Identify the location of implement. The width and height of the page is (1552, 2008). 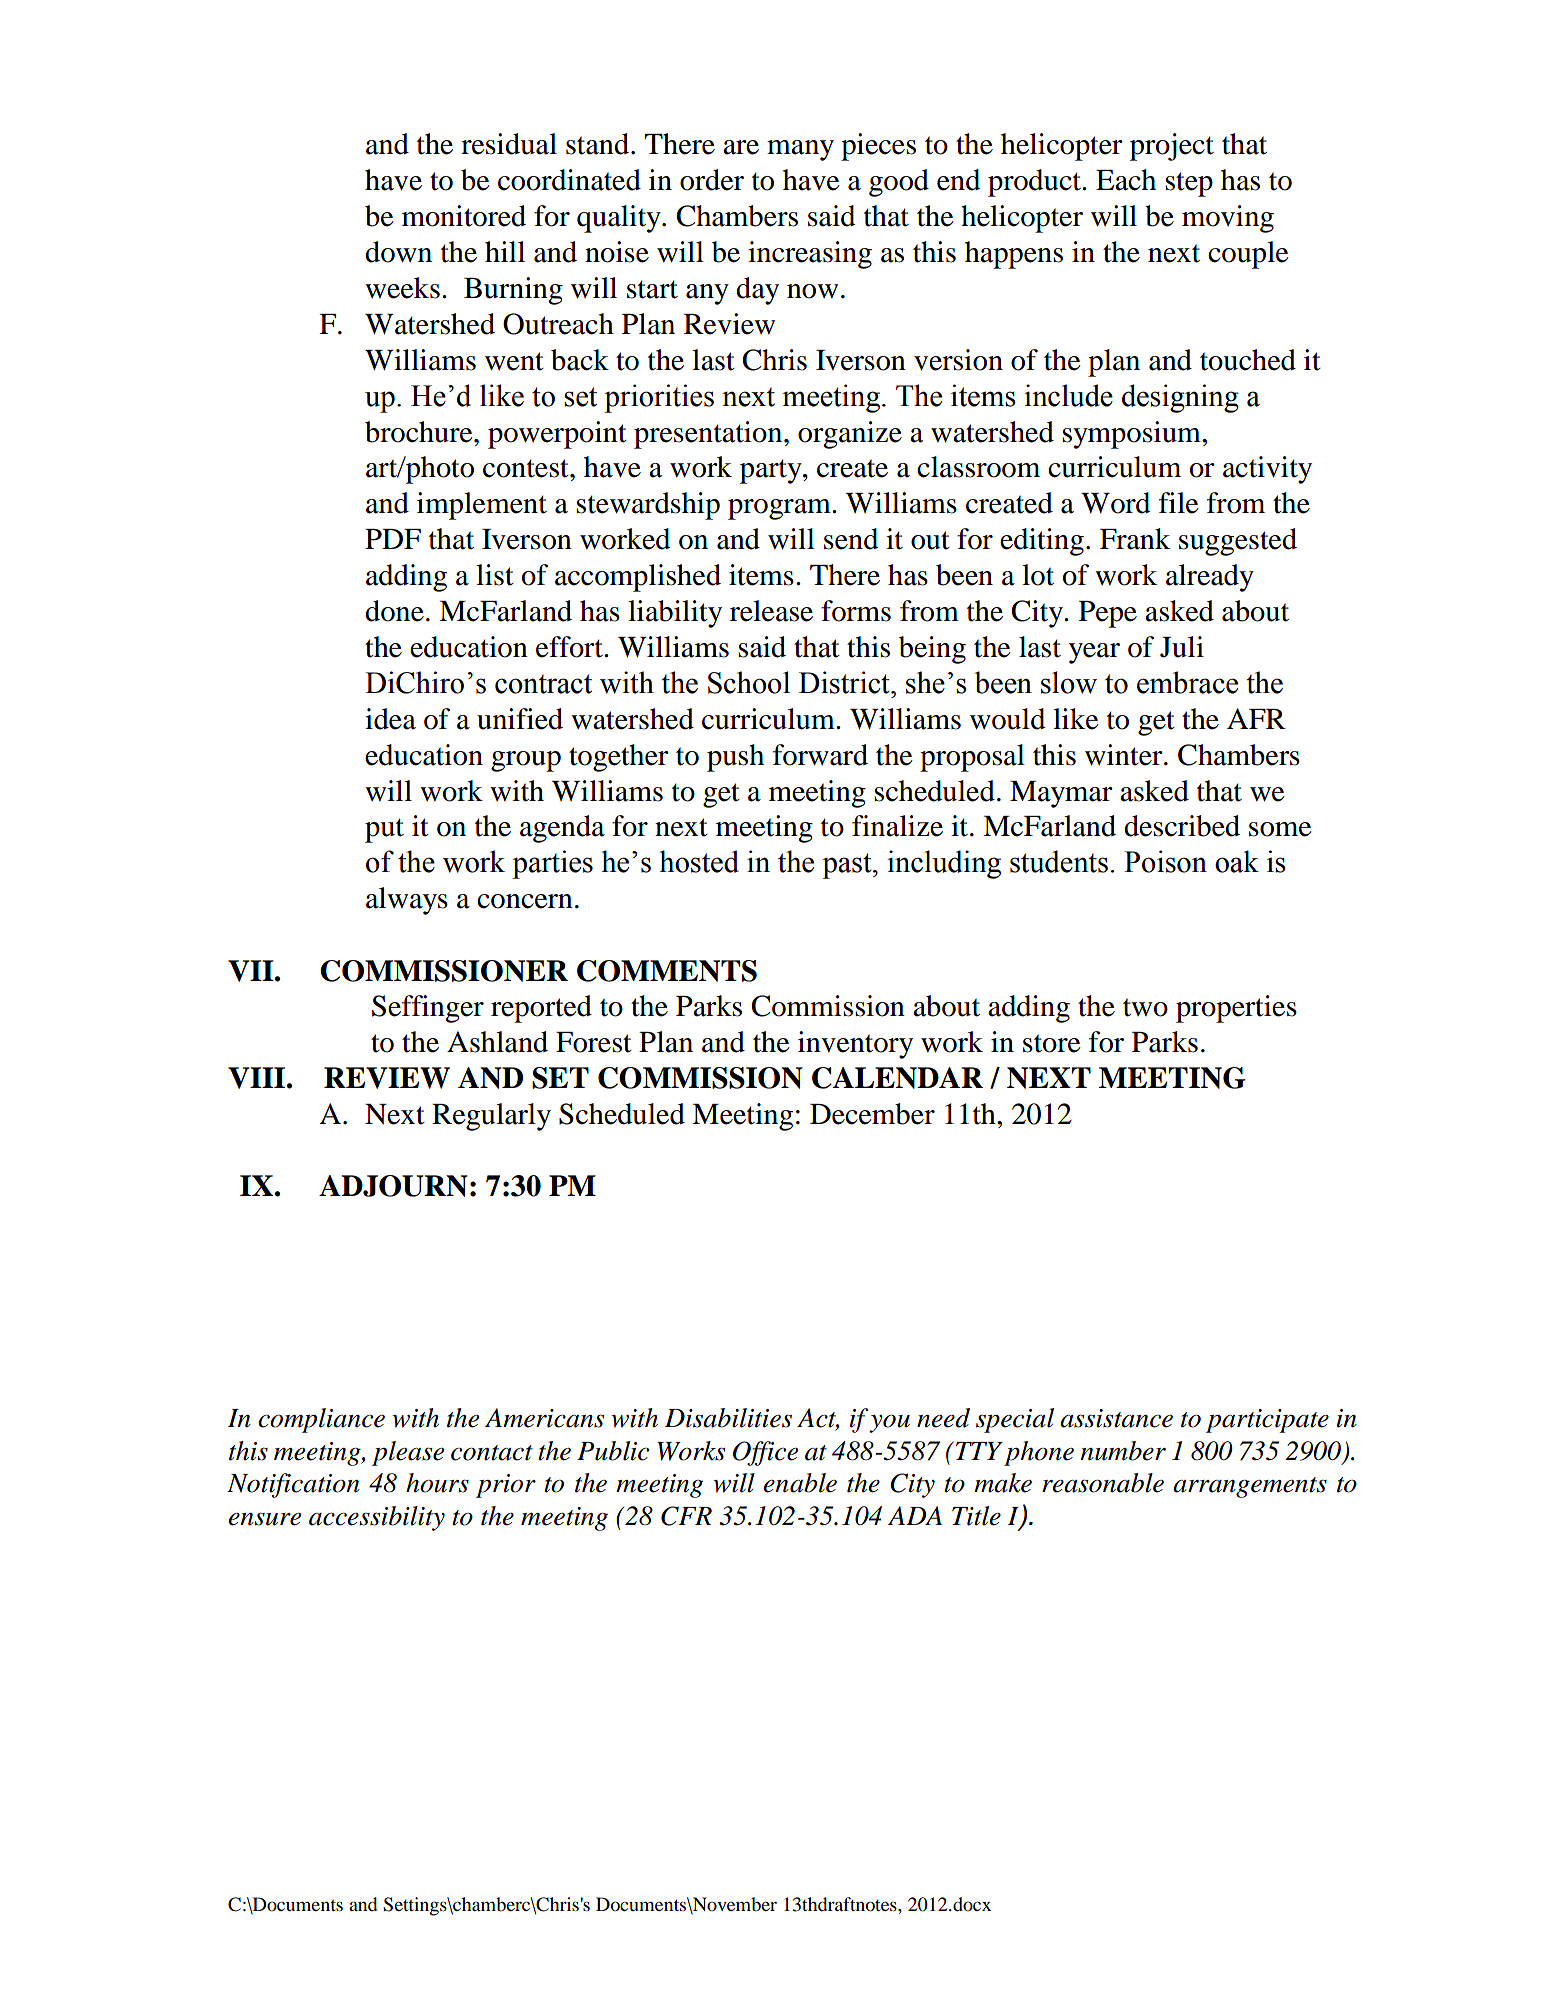
(482, 506).
